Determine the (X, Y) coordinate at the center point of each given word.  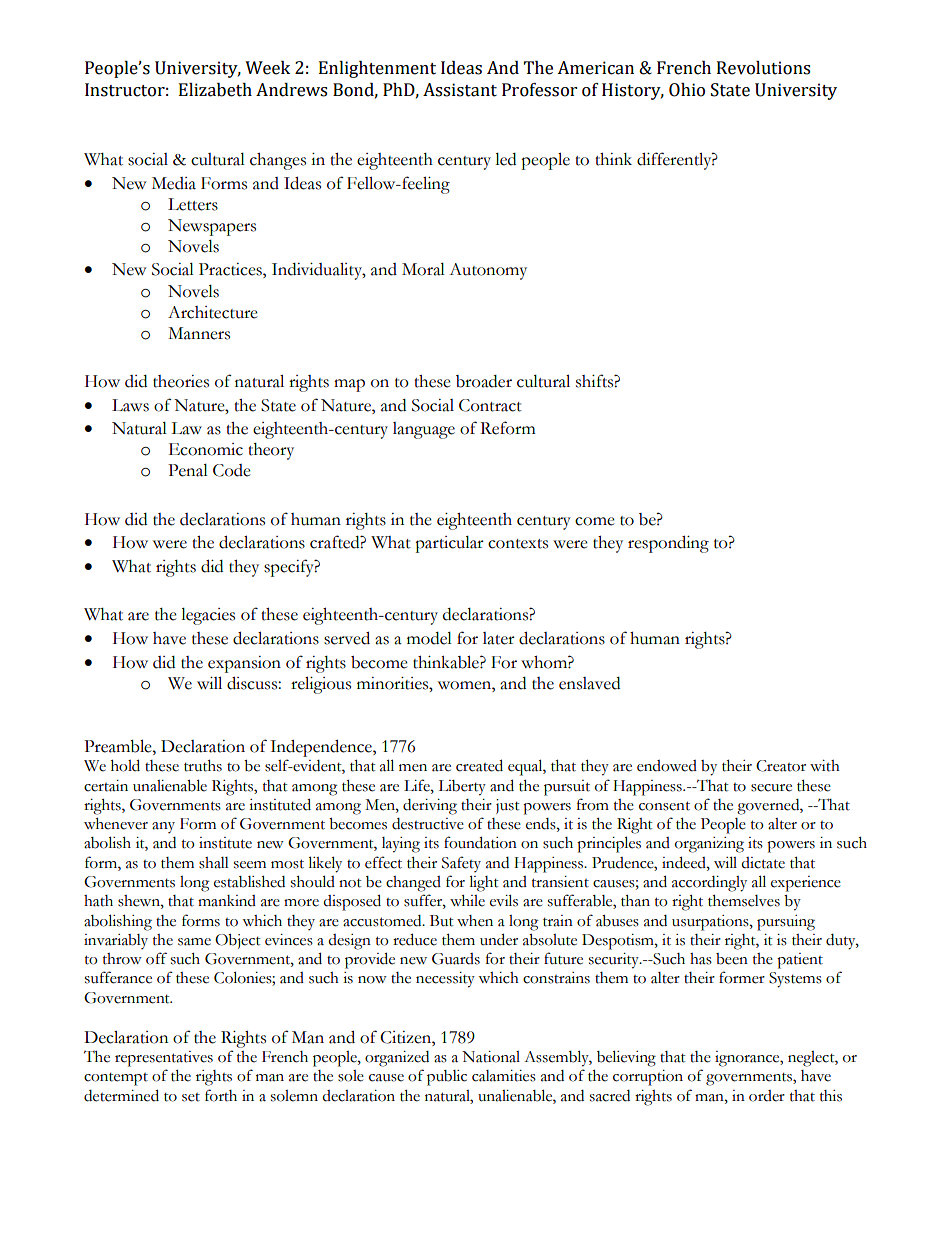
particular (449, 544)
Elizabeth (215, 90)
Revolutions (763, 68)
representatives (164, 1059)
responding (668, 544)
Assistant (460, 90)
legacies (208, 616)
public (447, 1078)
